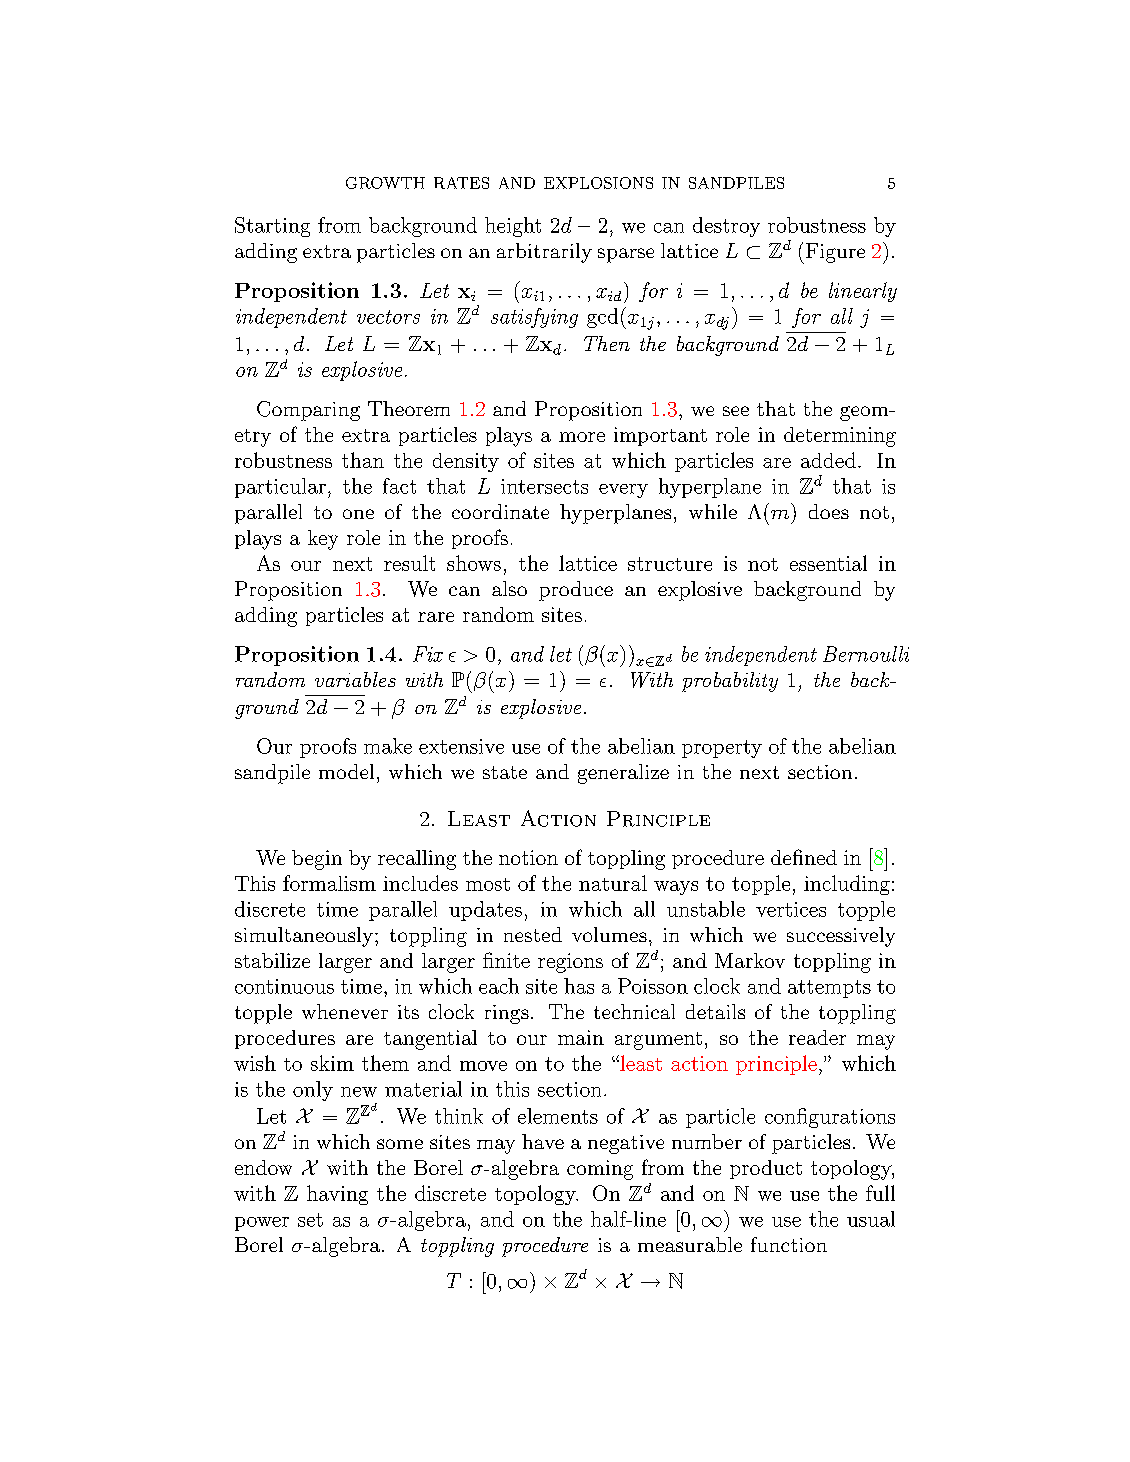  Describe the element at coordinates (272, 227) in the page. I see `Starting` at that location.
